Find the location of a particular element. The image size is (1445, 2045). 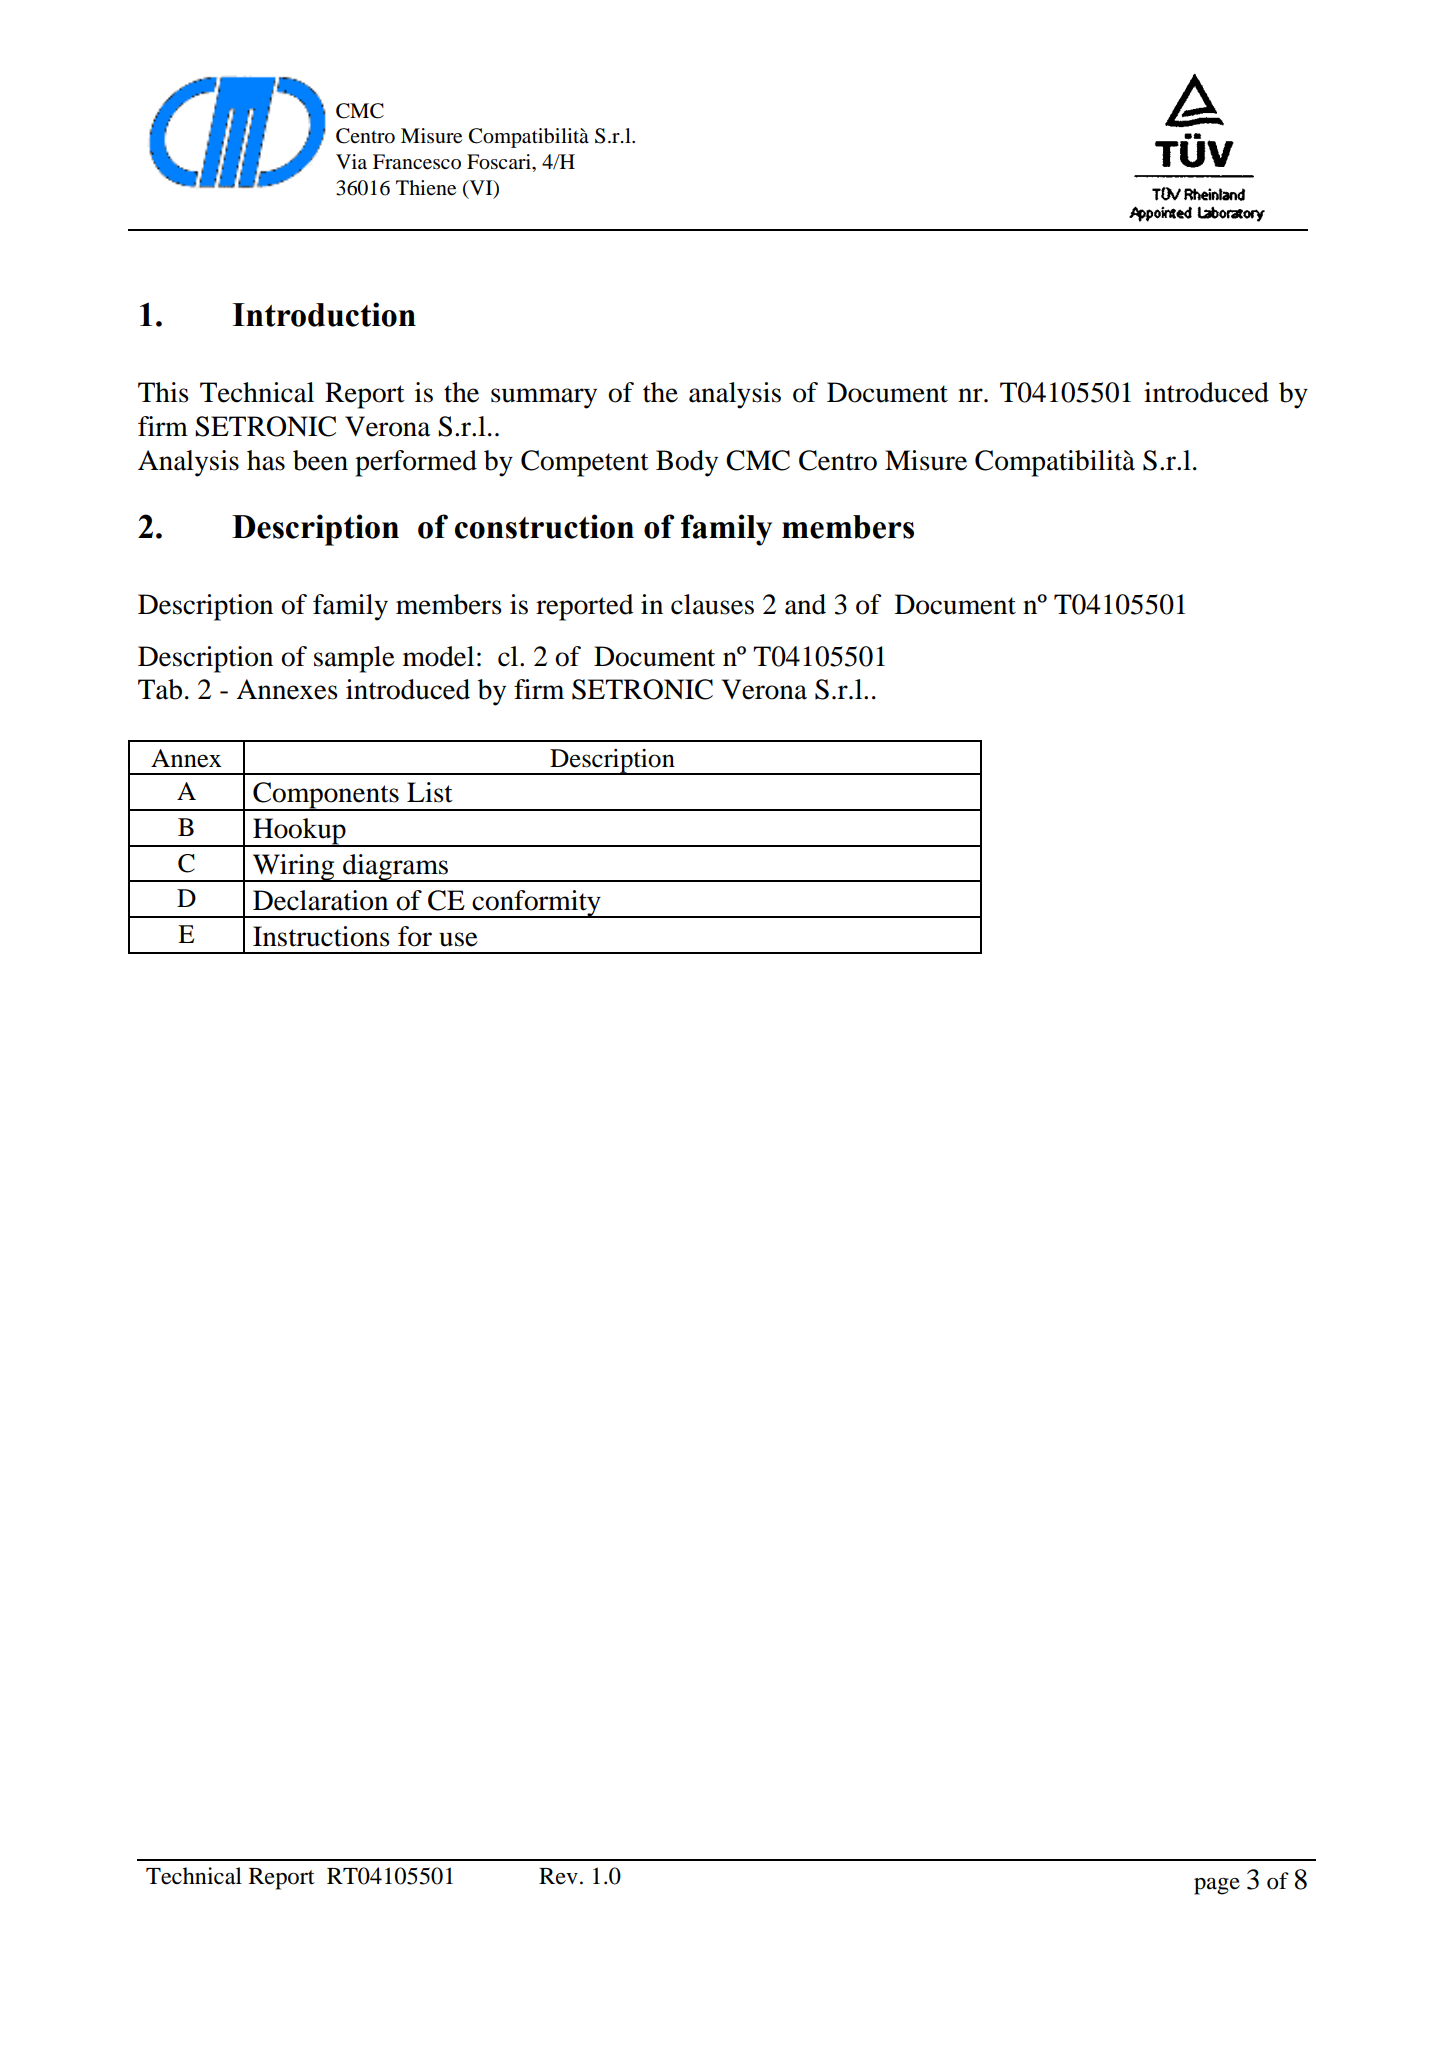

has is located at coordinates (266, 460).
